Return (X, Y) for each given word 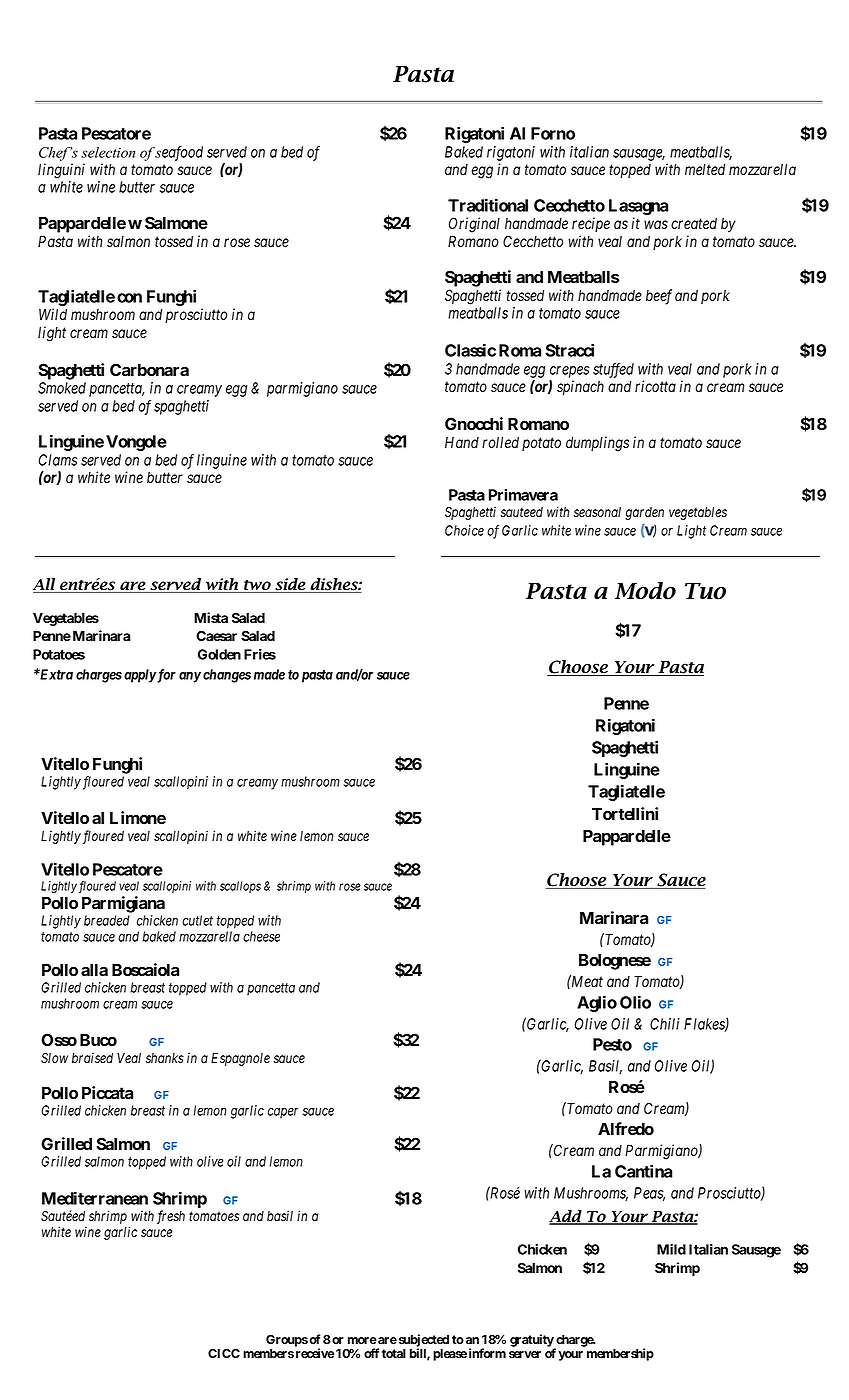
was (656, 224)
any (190, 677)
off (371, 1353)
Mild (671, 1249)
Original (474, 225)
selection (108, 152)
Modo (645, 591)
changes (227, 676)
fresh (171, 1217)
